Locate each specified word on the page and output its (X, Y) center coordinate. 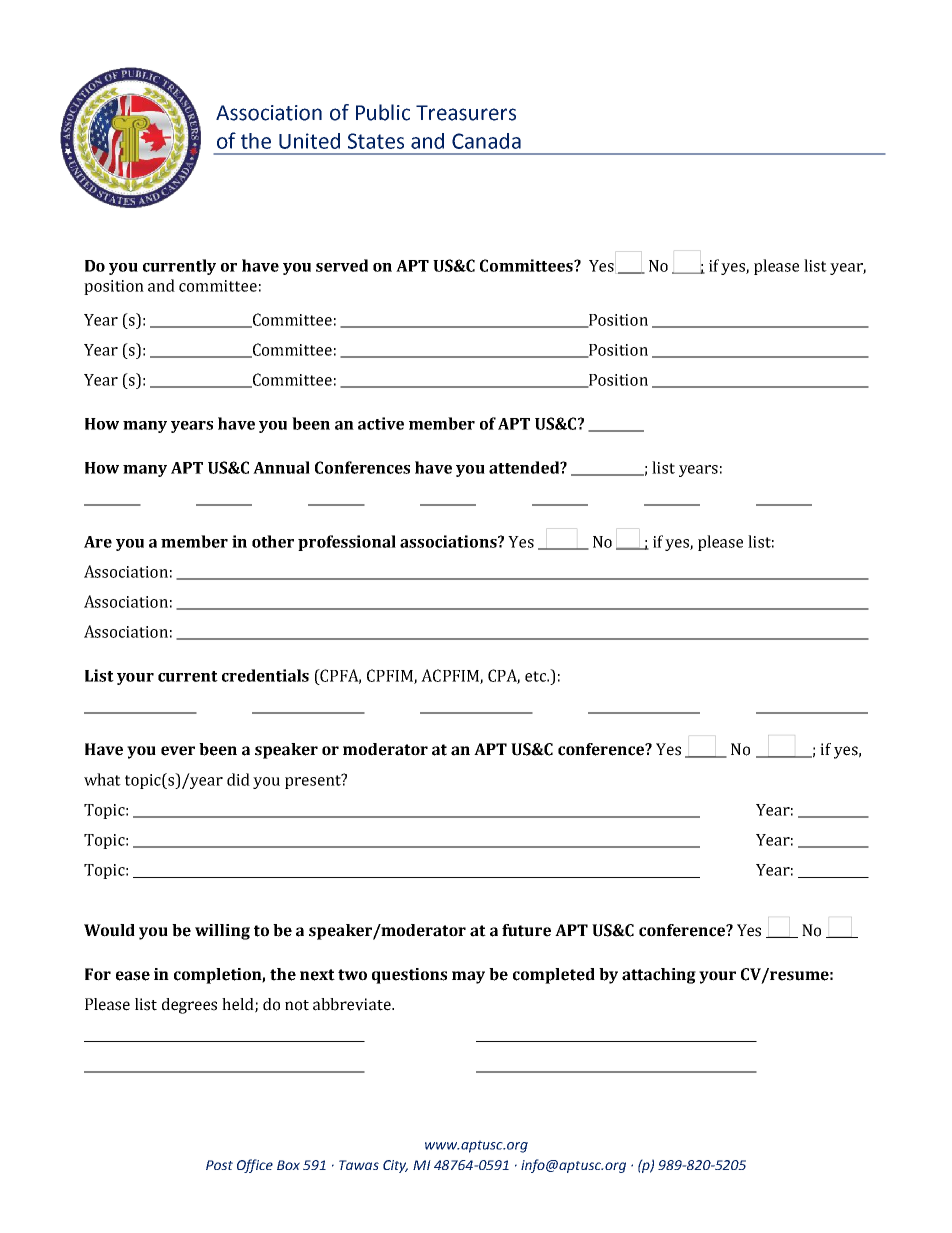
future (526, 930)
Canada (486, 141)
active (381, 423)
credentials (265, 675)
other (273, 541)
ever (178, 751)
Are (98, 542)
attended (525, 467)
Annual (281, 467)
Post (219, 1165)
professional (347, 543)
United (309, 141)
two (352, 975)
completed (554, 976)
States (376, 141)
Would (109, 930)
